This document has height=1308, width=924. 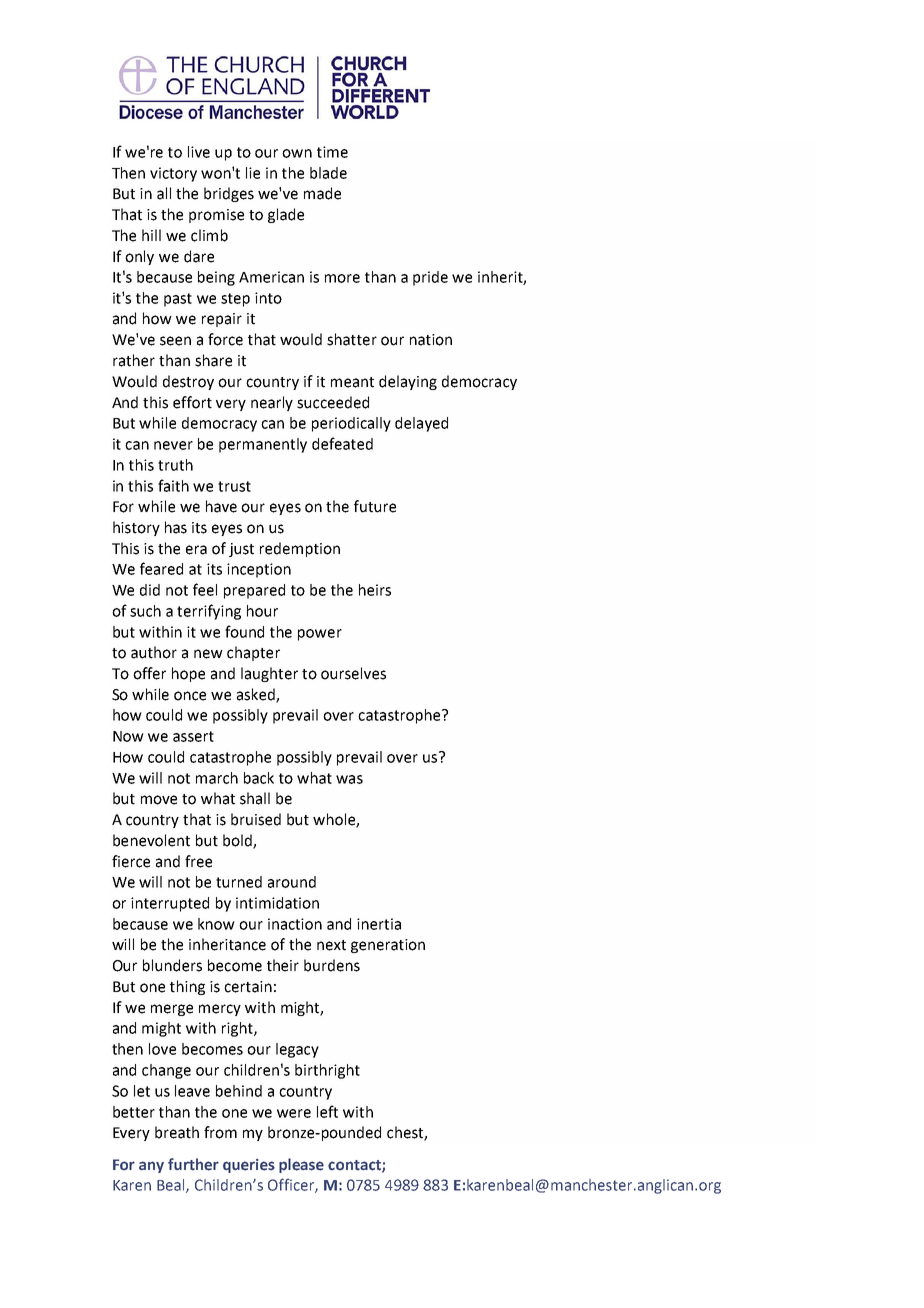 What do you see at coordinates (300, 549) in the document?
I see `redemption` at bounding box center [300, 549].
